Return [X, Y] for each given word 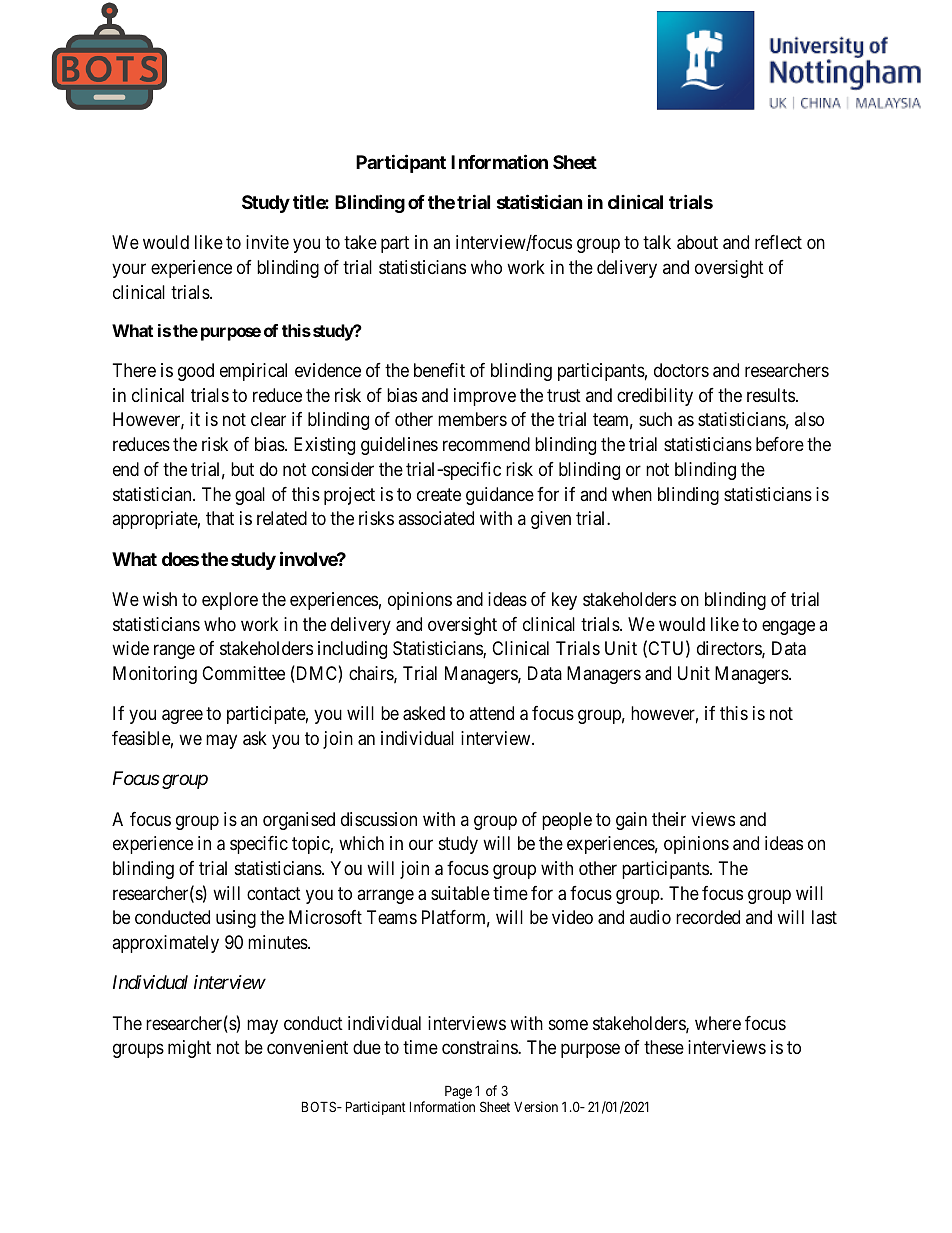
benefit [439, 370]
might [189, 1049]
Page [458, 1093]
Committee [243, 673]
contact [274, 894]
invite [267, 242]
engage [788, 627]
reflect [778, 242]
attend [491, 713]
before [780, 444]
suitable [460, 893]
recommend [486, 444]
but [242, 469]
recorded [708, 917]
